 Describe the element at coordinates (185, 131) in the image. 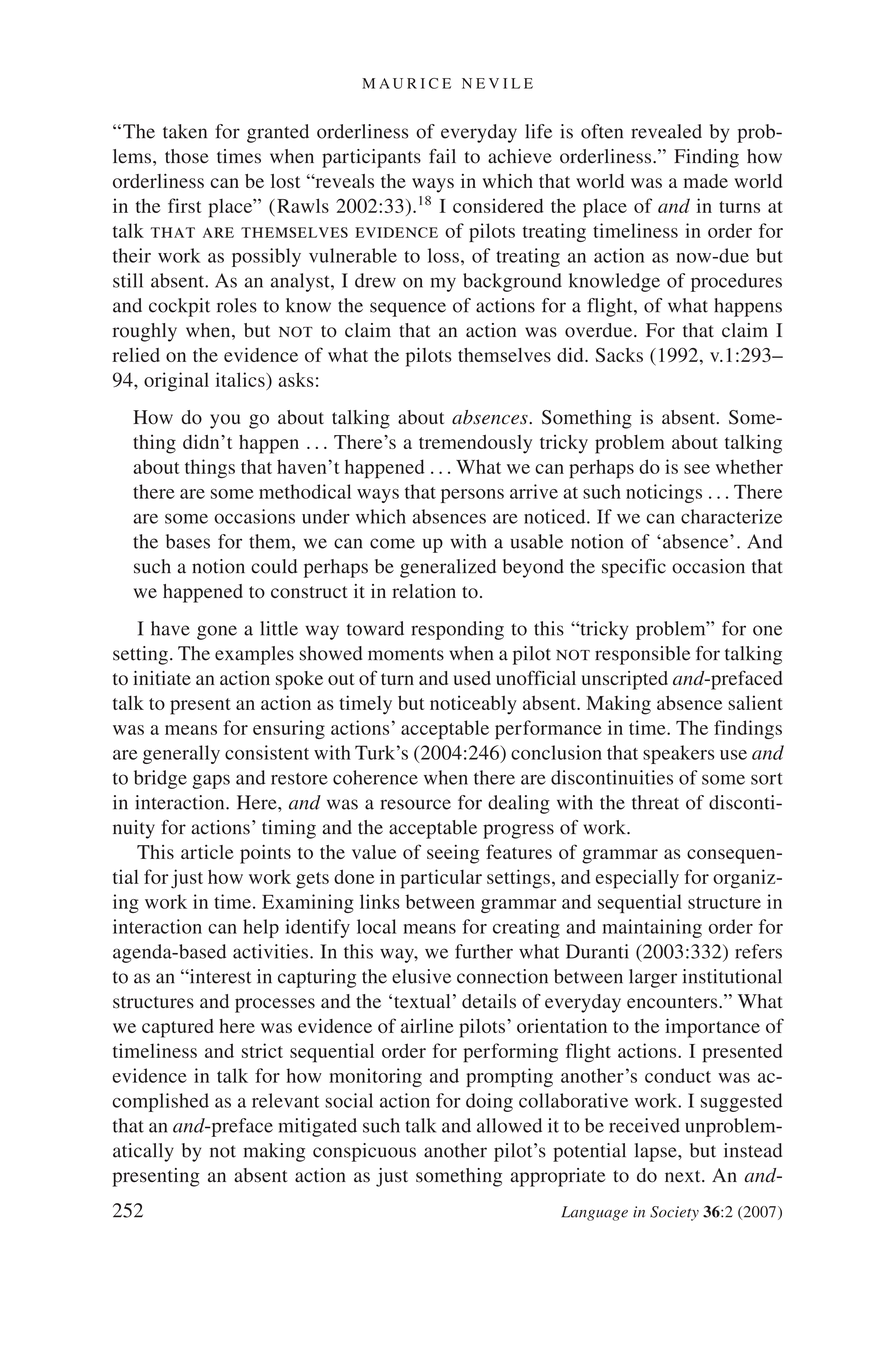

I see `taken` at that location.
